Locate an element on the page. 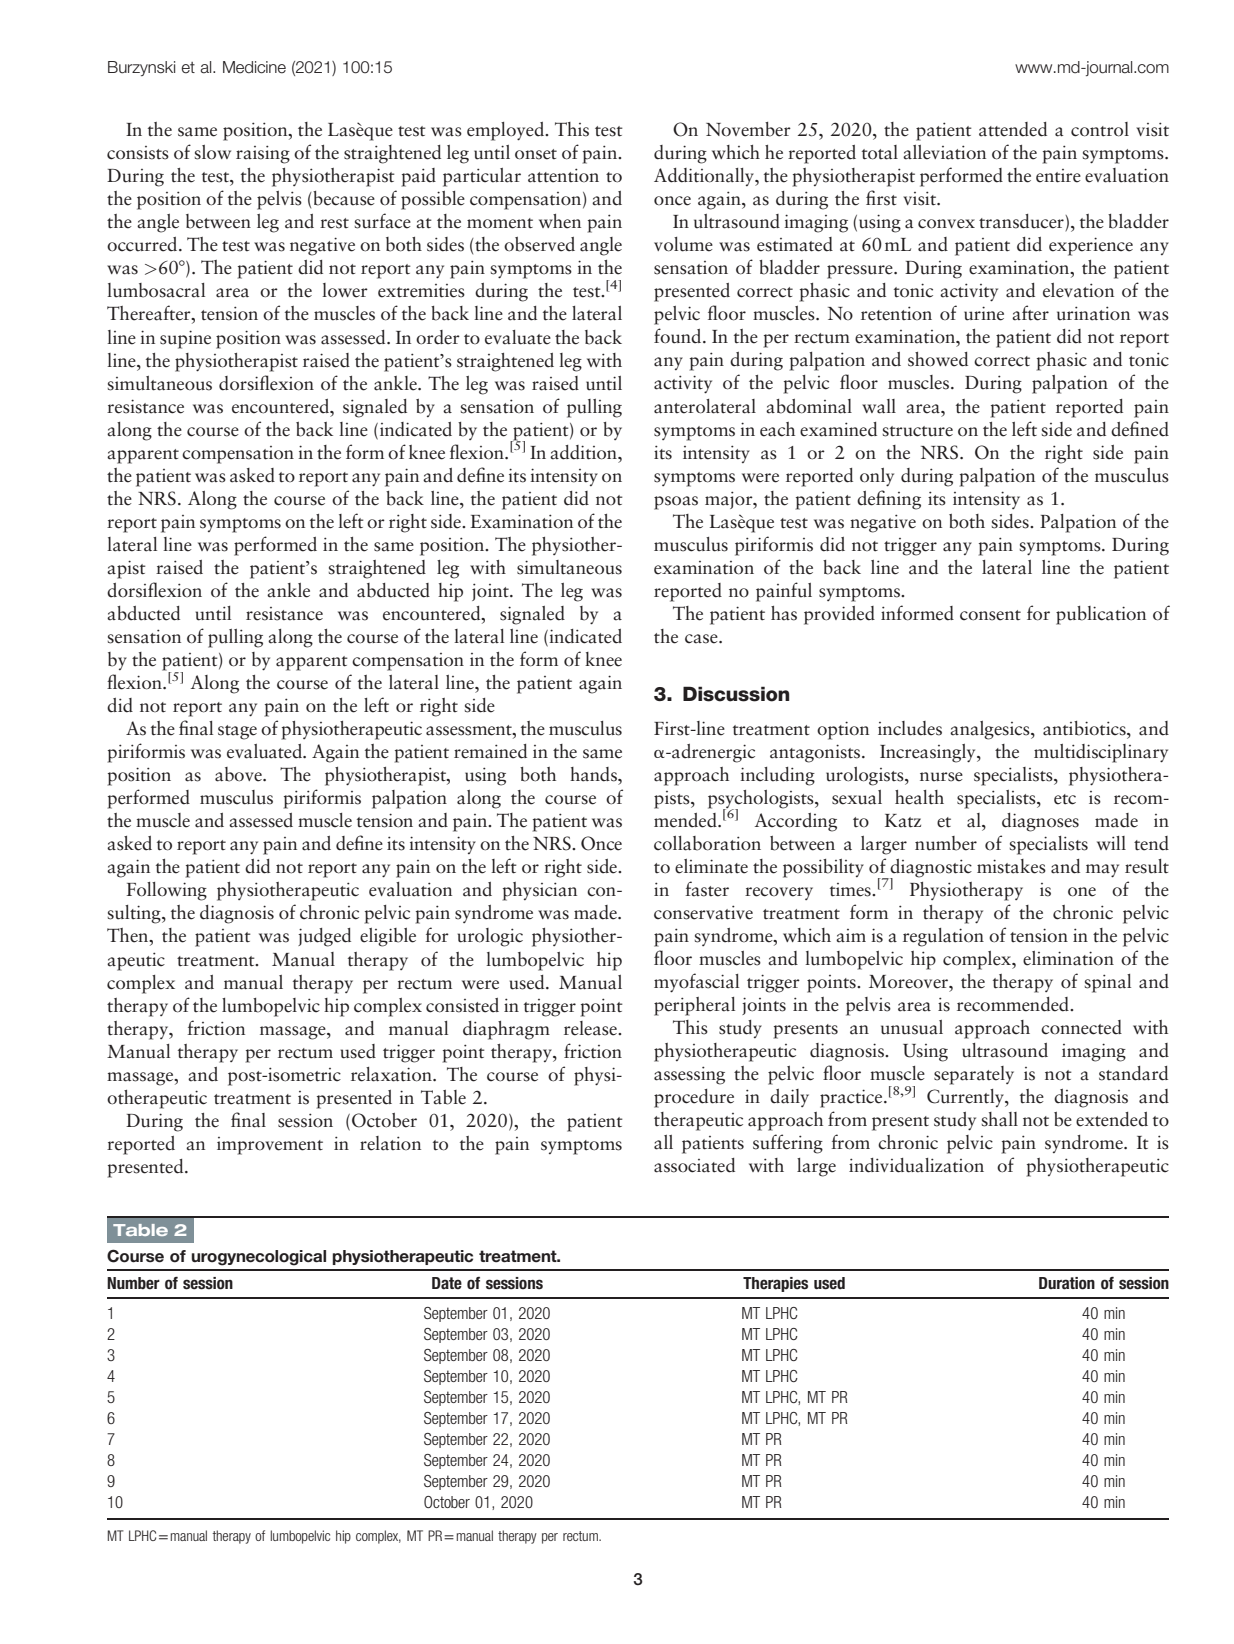 This document has height=1644, width=1234. November is located at coordinates (748, 129).
